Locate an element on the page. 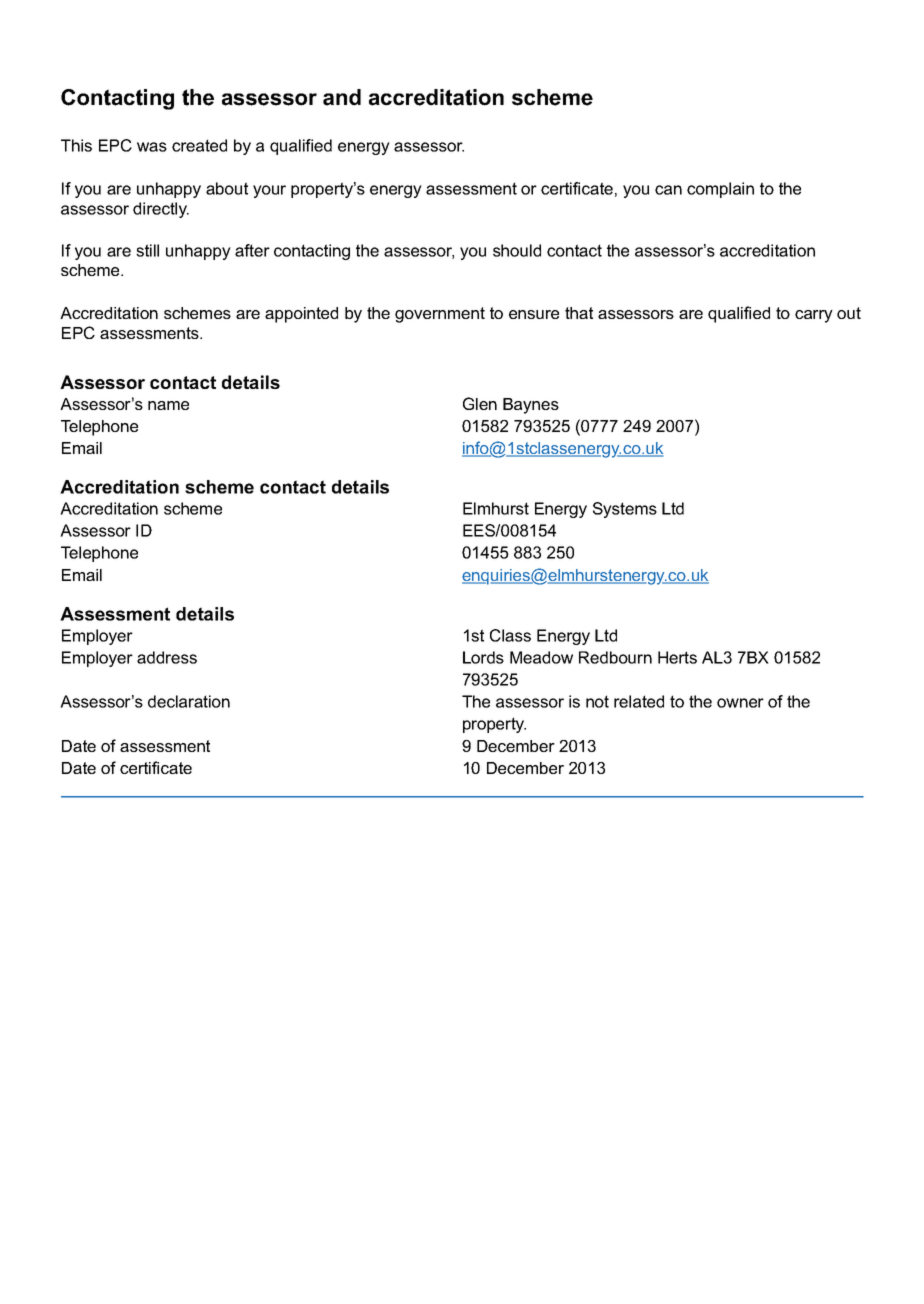 The height and width of the image is (1304, 924). Systems is located at coordinates (625, 510).
